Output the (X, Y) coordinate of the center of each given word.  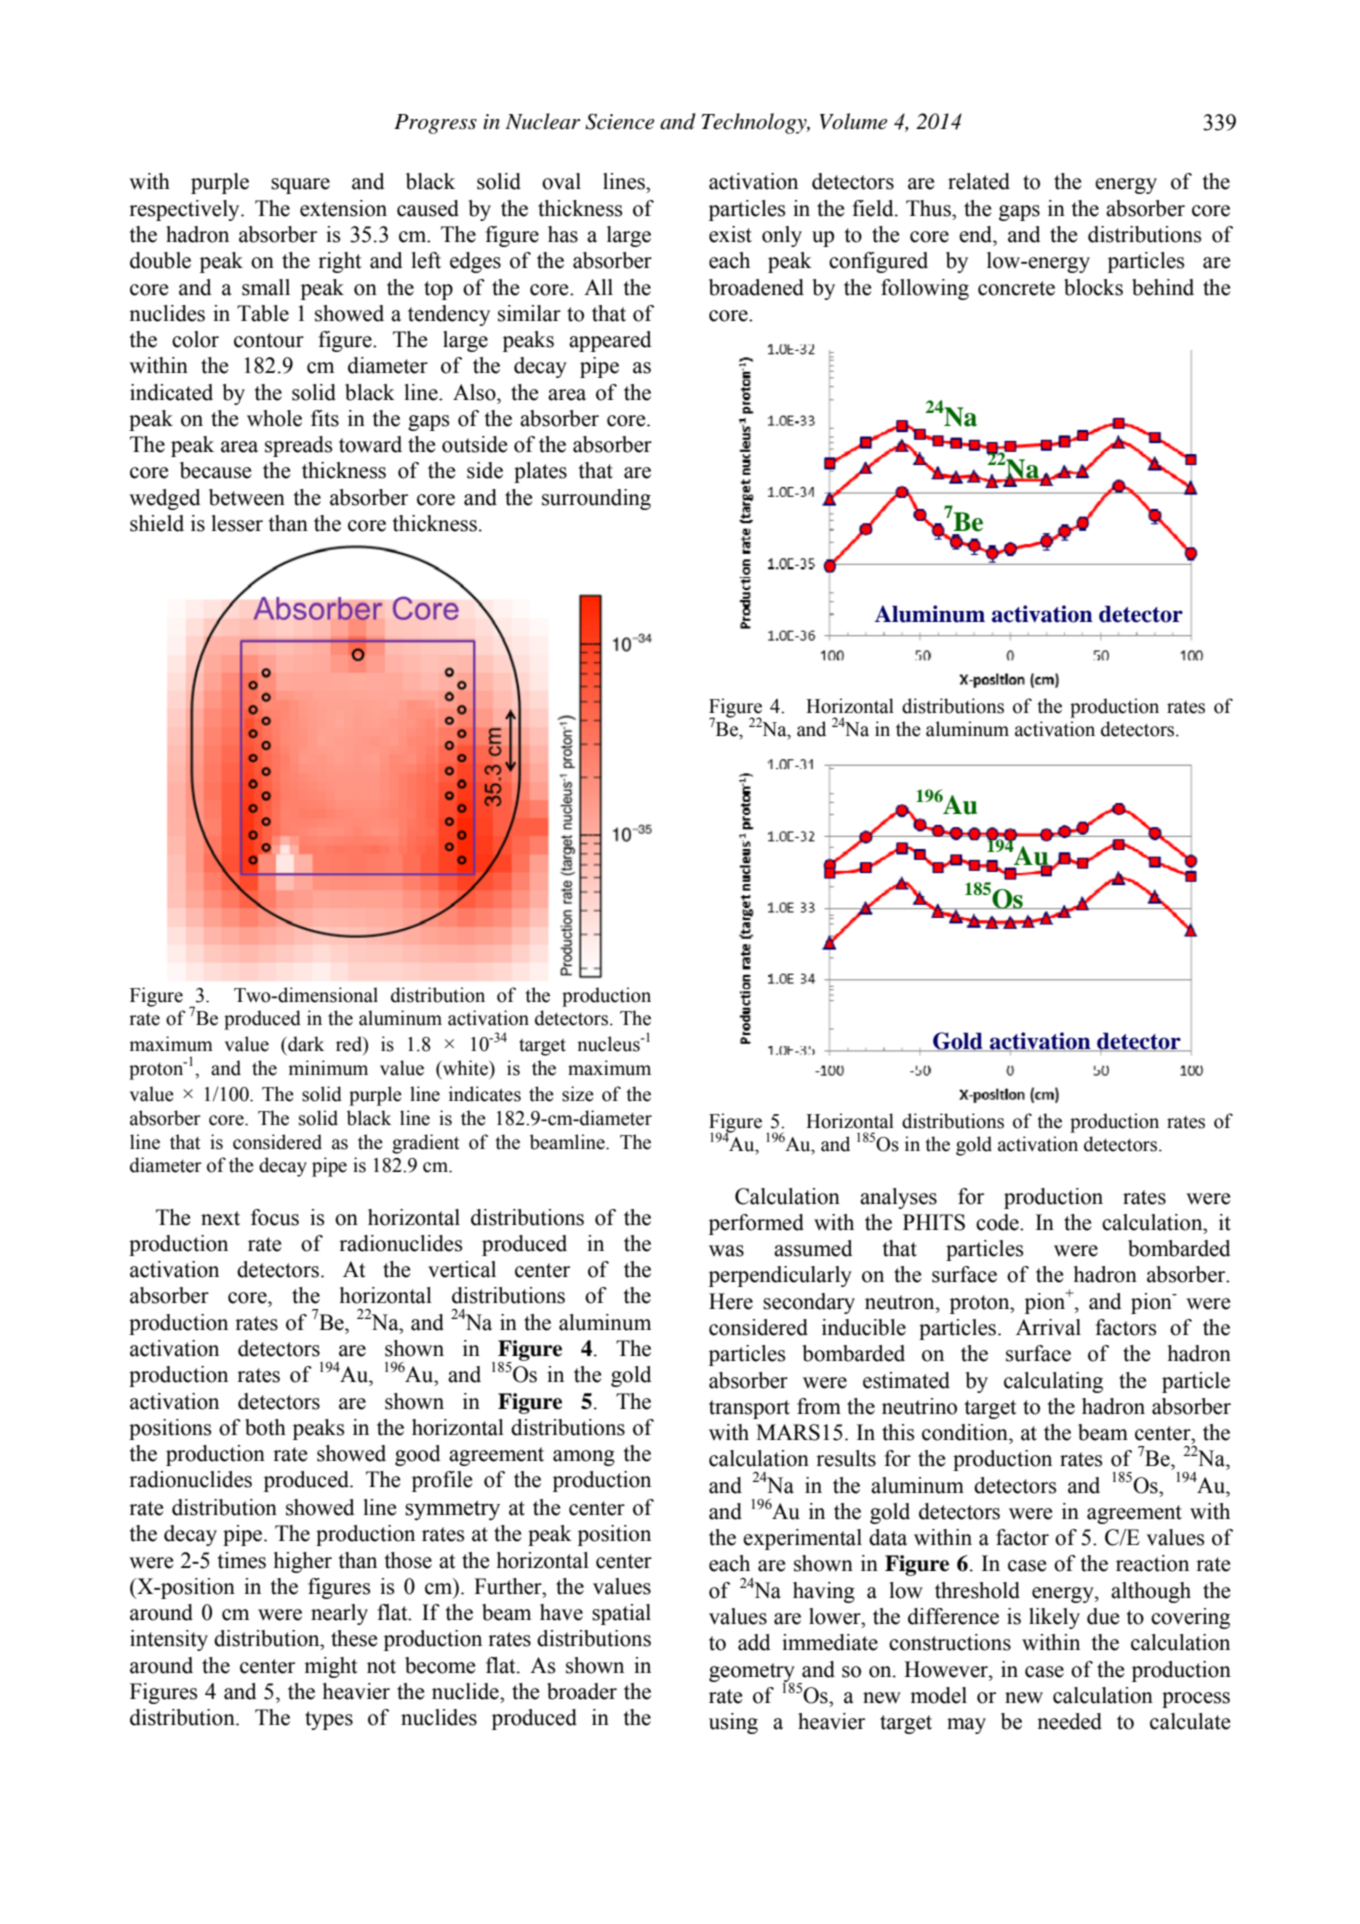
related (979, 181)
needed (1069, 1721)
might (331, 1667)
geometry (752, 1673)
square (300, 186)
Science (619, 121)
